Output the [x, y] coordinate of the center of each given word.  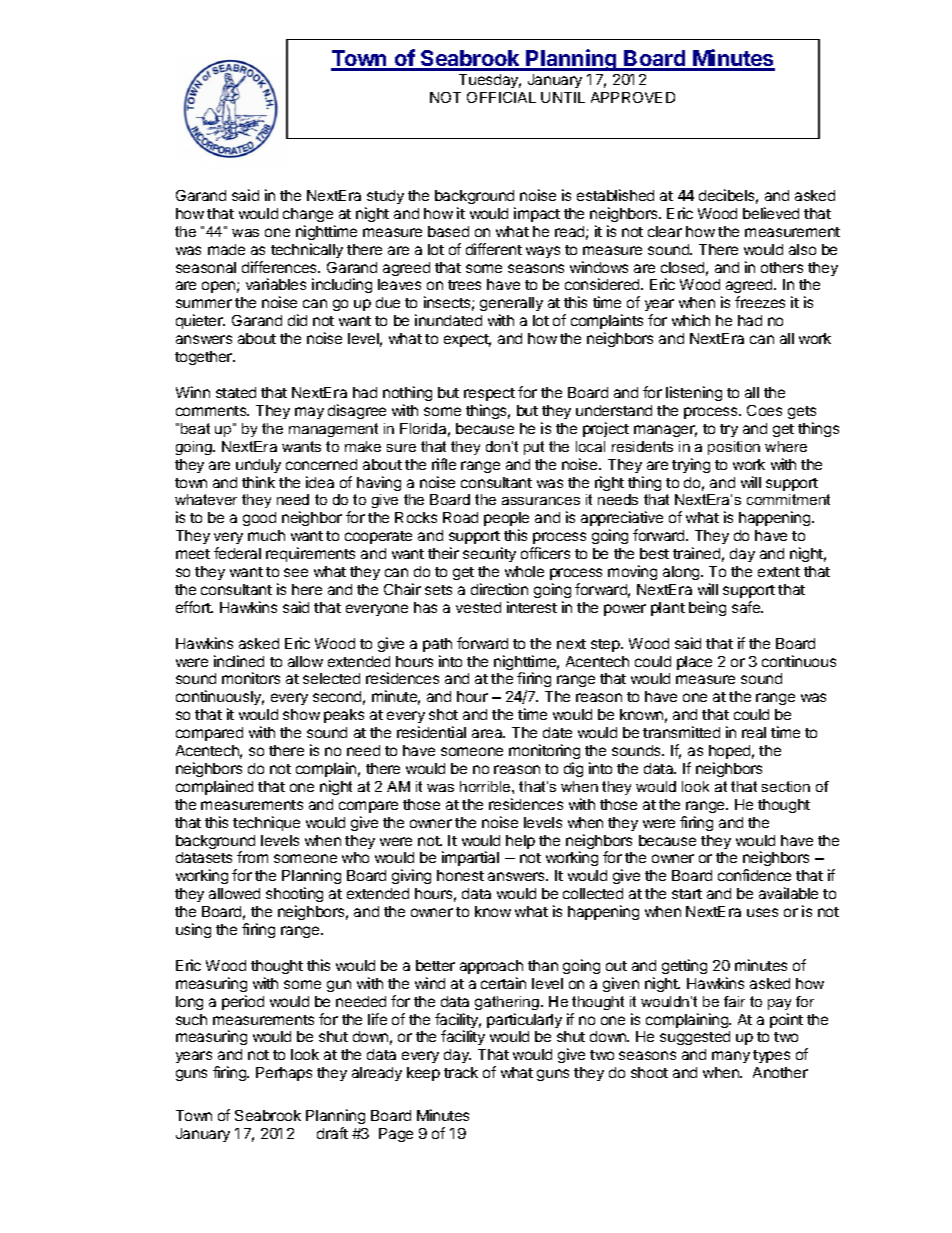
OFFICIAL [501, 97]
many [731, 1057]
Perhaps [284, 1074]
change [308, 215]
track [461, 1072]
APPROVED [633, 97]
